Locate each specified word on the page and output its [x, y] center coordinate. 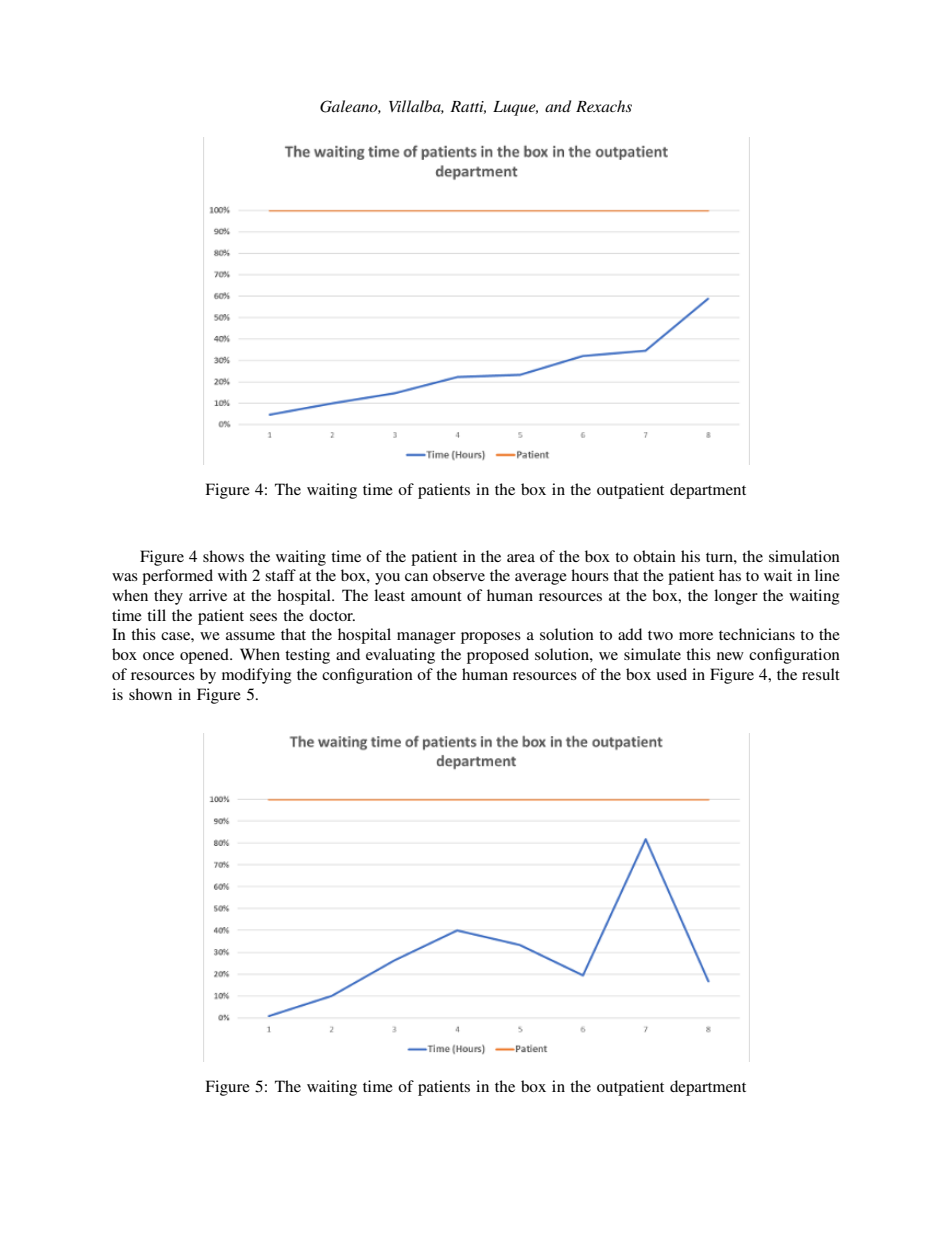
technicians [757, 634]
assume [250, 636]
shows [223, 556]
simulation [804, 556]
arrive [208, 595]
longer [736, 597]
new [730, 656]
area [521, 558]
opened [205, 656]
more [696, 636]
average [541, 579]
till [156, 615]
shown [150, 694]
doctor [332, 615]
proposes [491, 638]
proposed [498, 656]
